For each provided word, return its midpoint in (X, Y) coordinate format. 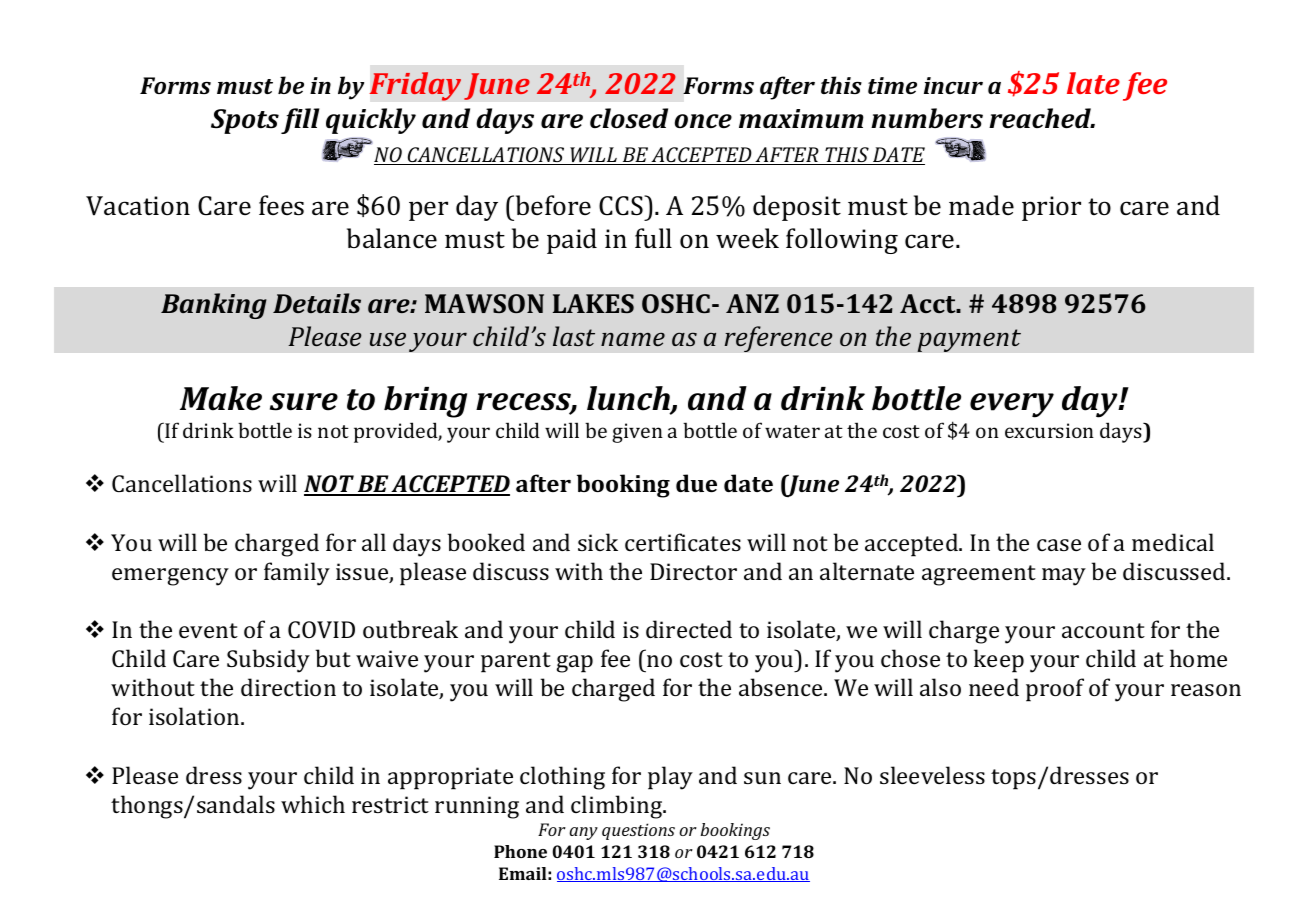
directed (689, 629)
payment (969, 340)
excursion (1049, 430)
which (313, 804)
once (703, 121)
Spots (245, 121)
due (696, 483)
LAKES (593, 303)
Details (317, 303)
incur (953, 85)
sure (304, 402)
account (1103, 630)
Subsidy (268, 661)
